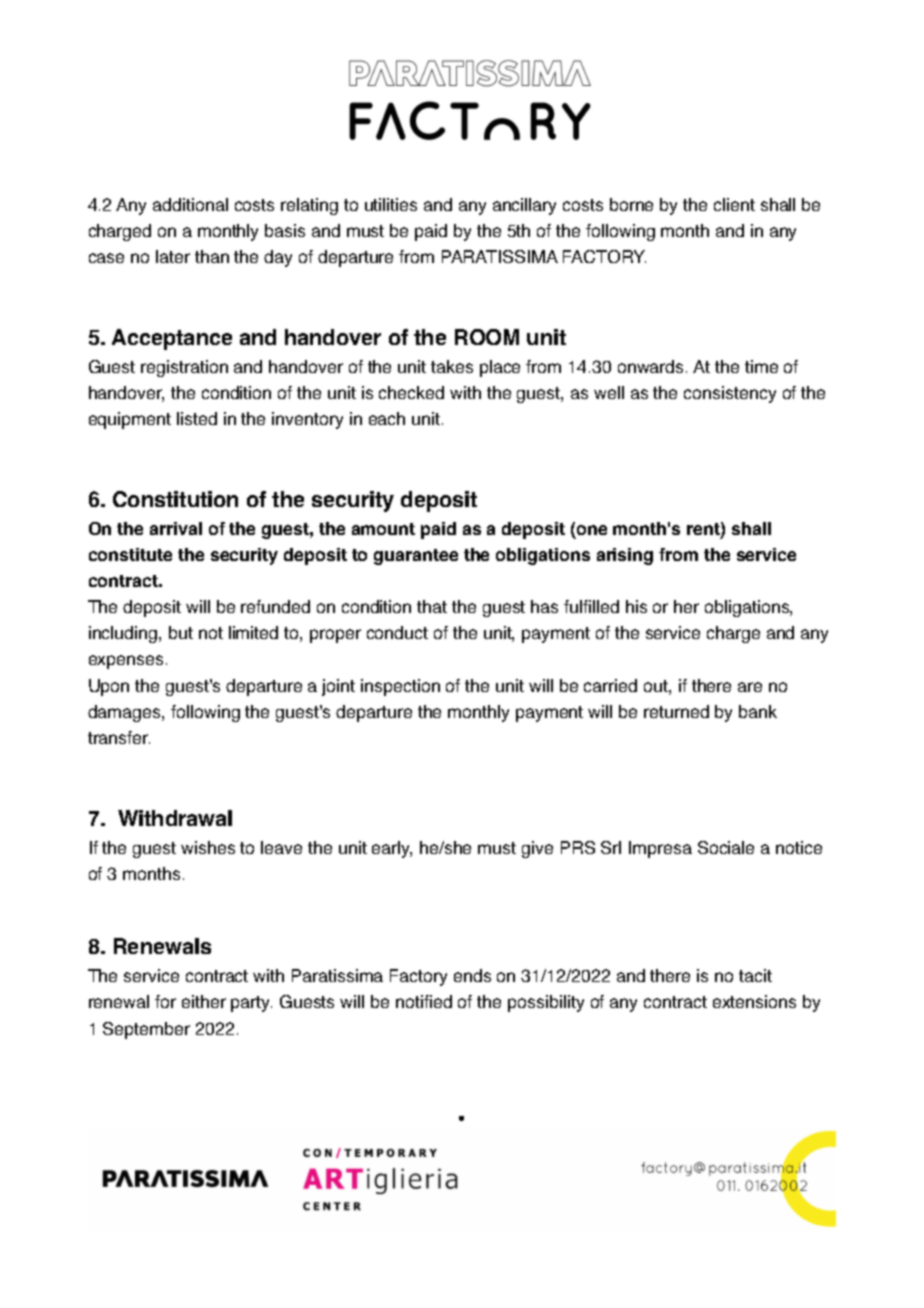 Image resolution: width=924 pixels, height=1308 pixels. I want to click on either, so click(204, 1001).
